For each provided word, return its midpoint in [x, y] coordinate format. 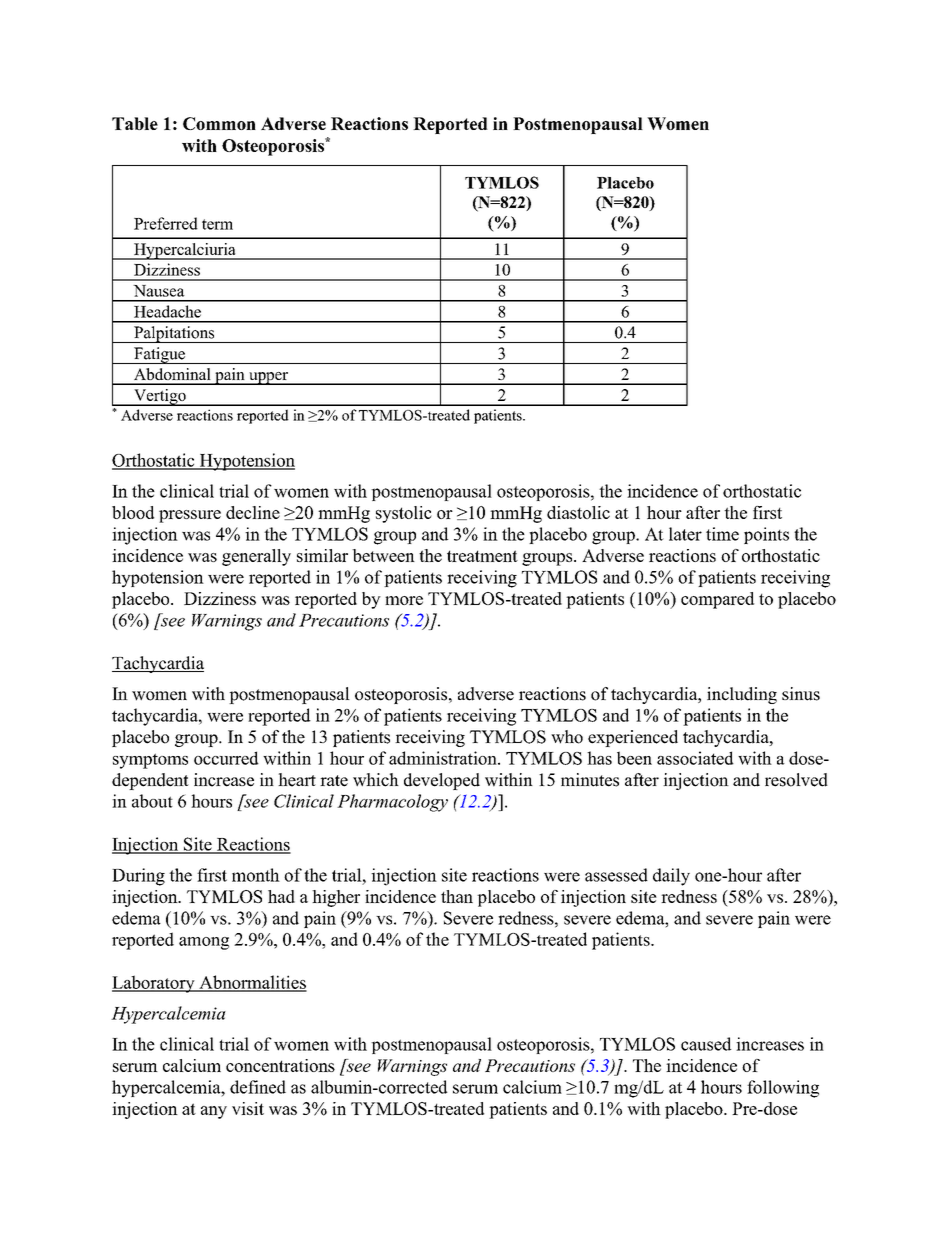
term [217, 224]
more [404, 600]
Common [219, 123]
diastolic [578, 512]
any [214, 1112]
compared [717, 600]
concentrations [280, 1065]
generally [256, 557]
